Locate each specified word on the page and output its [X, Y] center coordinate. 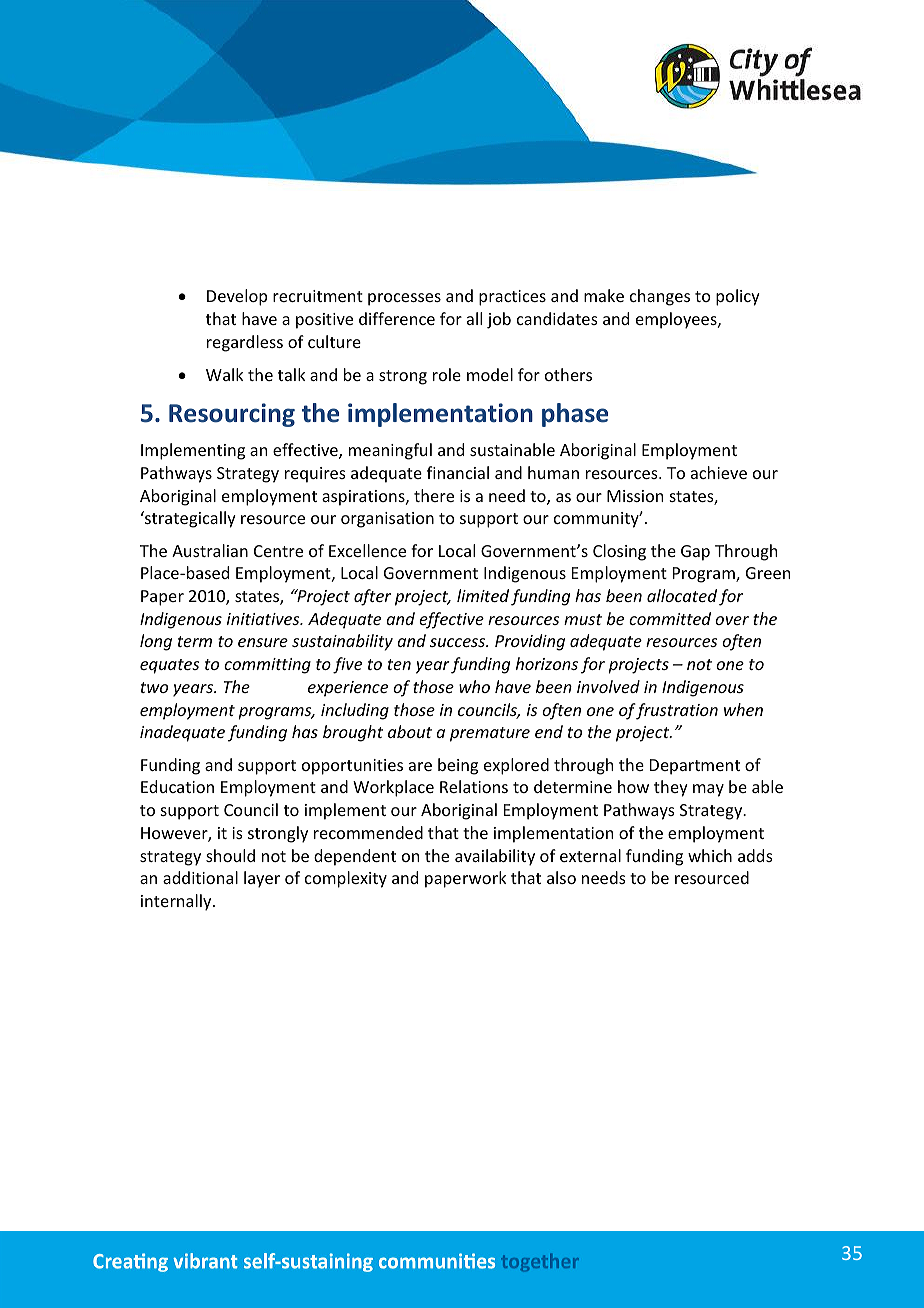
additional [200, 877]
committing [267, 666]
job [499, 320]
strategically [189, 519]
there [434, 495]
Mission [635, 496]
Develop [237, 297]
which [710, 855]
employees [677, 320]
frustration [676, 711]
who [474, 686]
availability [495, 857]
